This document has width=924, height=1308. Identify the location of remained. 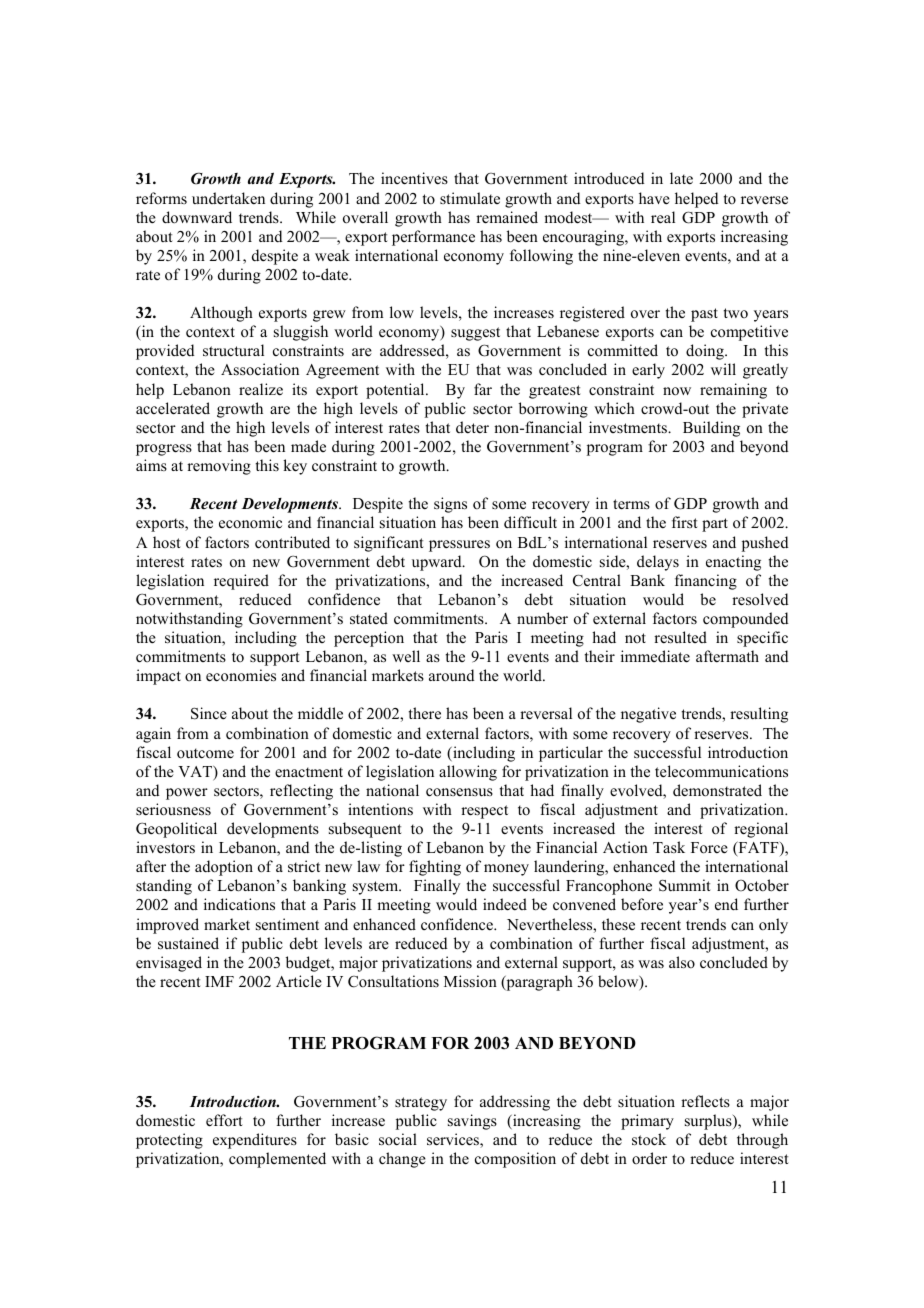
(507, 217).
